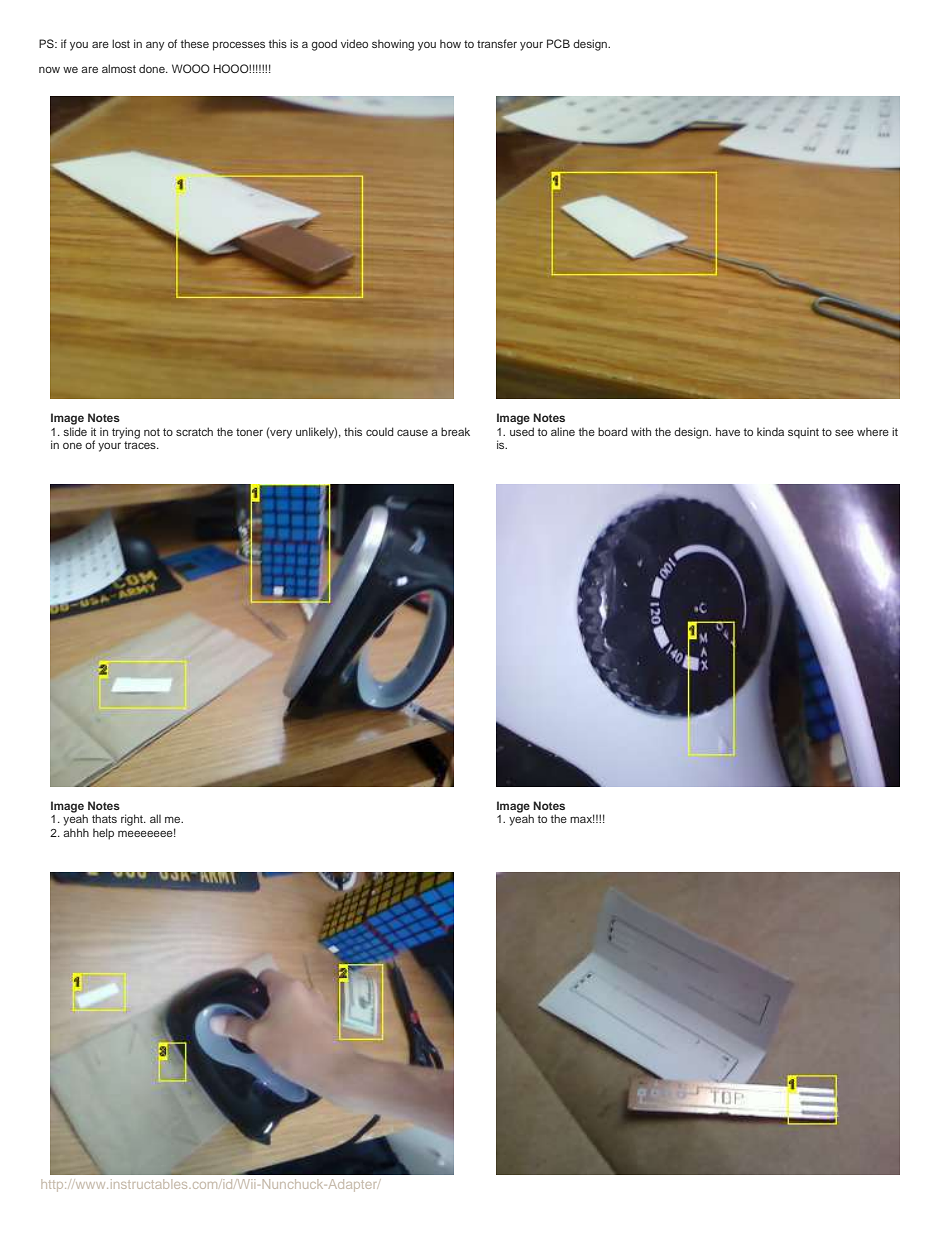  Describe the element at coordinates (153, 68) in the page. I see `done` at that location.
